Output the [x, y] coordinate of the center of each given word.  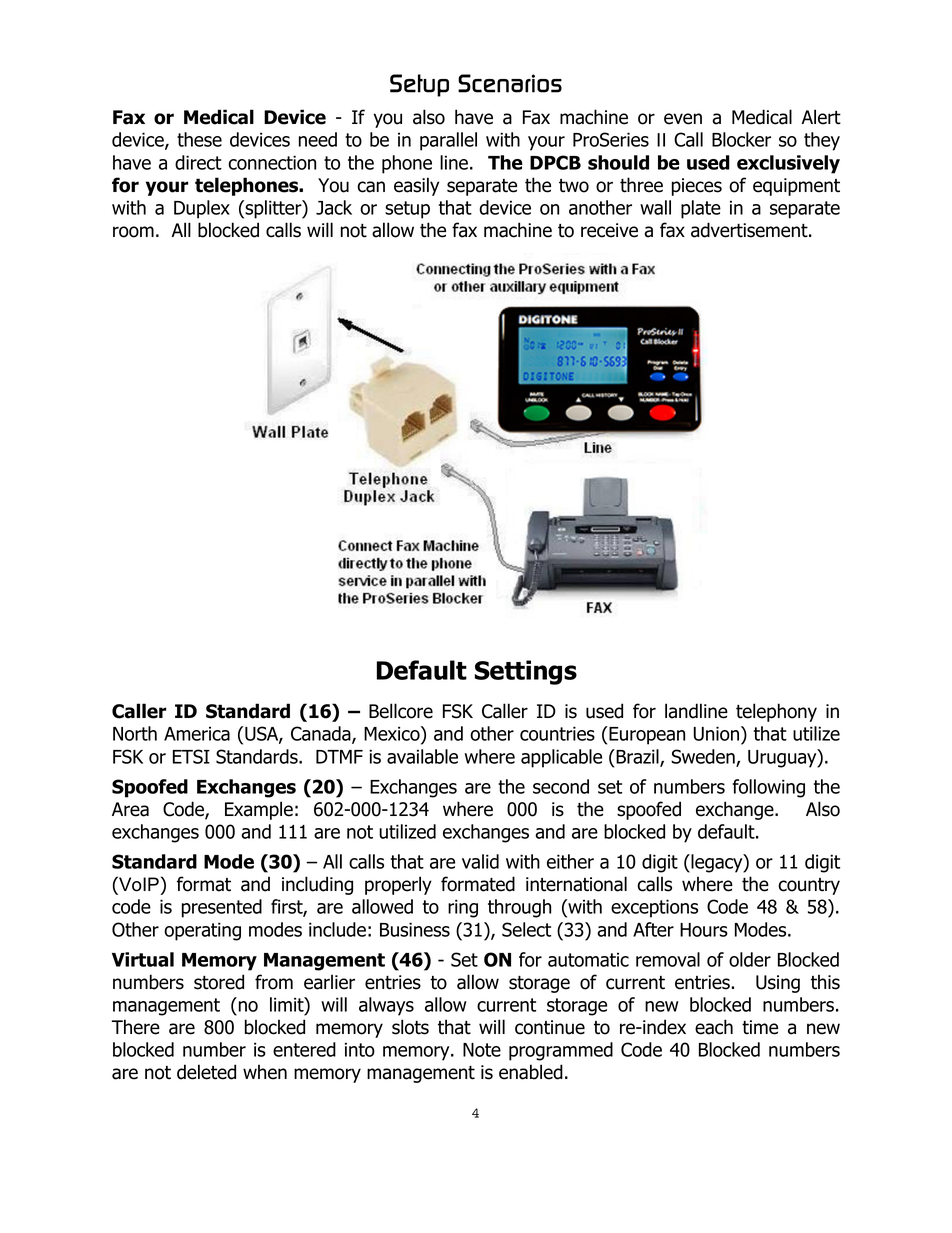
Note [482, 1050]
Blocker [741, 139]
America [197, 734]
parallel [448, 141]
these [199, 139]
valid [480, 861]
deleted [206, 1072]
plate [701, 209]
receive [609, 230]
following [768, 788]
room [133, 232]
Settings [526, 672]
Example [259, 810]
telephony [776, 712]
